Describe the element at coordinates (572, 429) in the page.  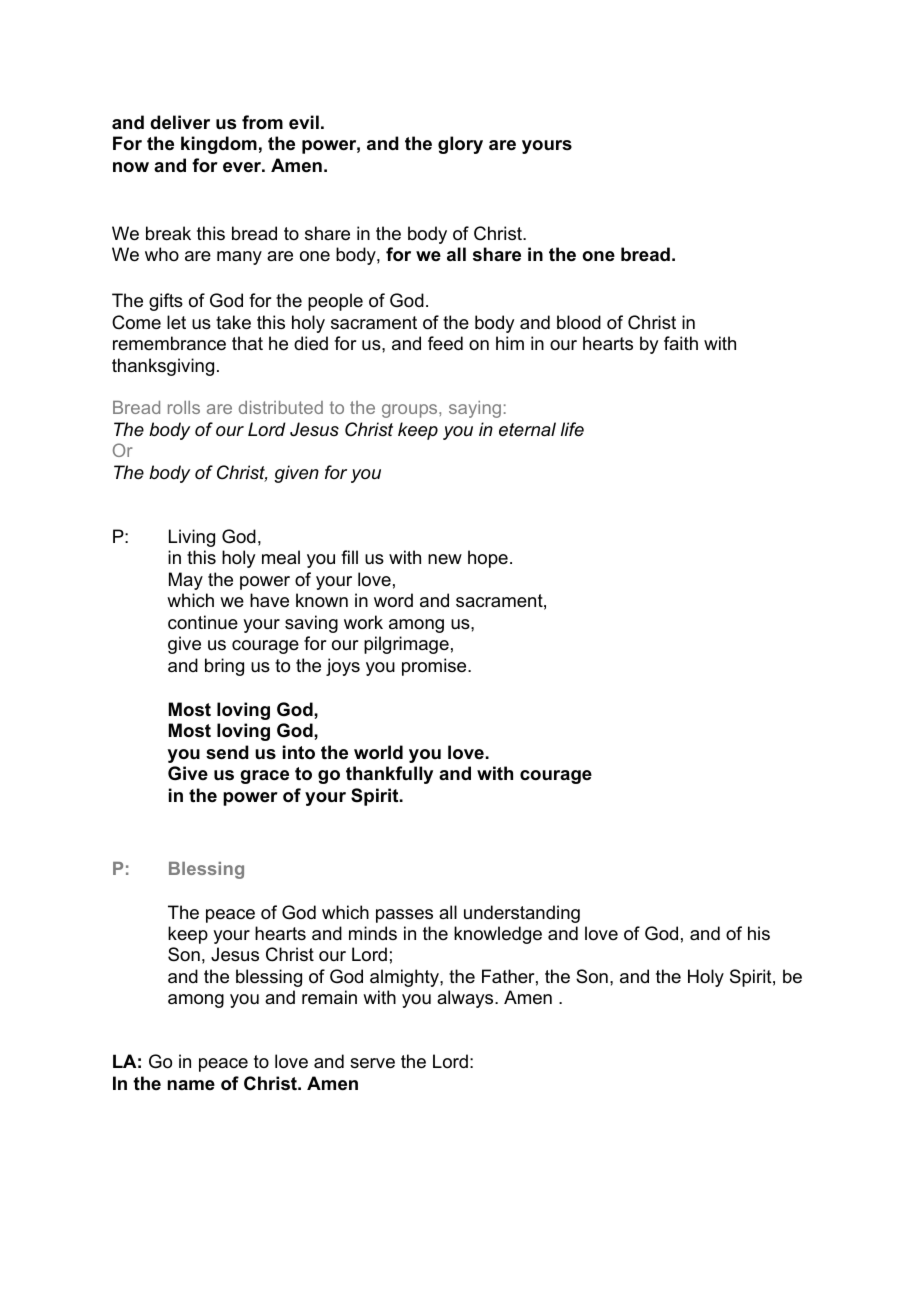
I see `life` at that location.
